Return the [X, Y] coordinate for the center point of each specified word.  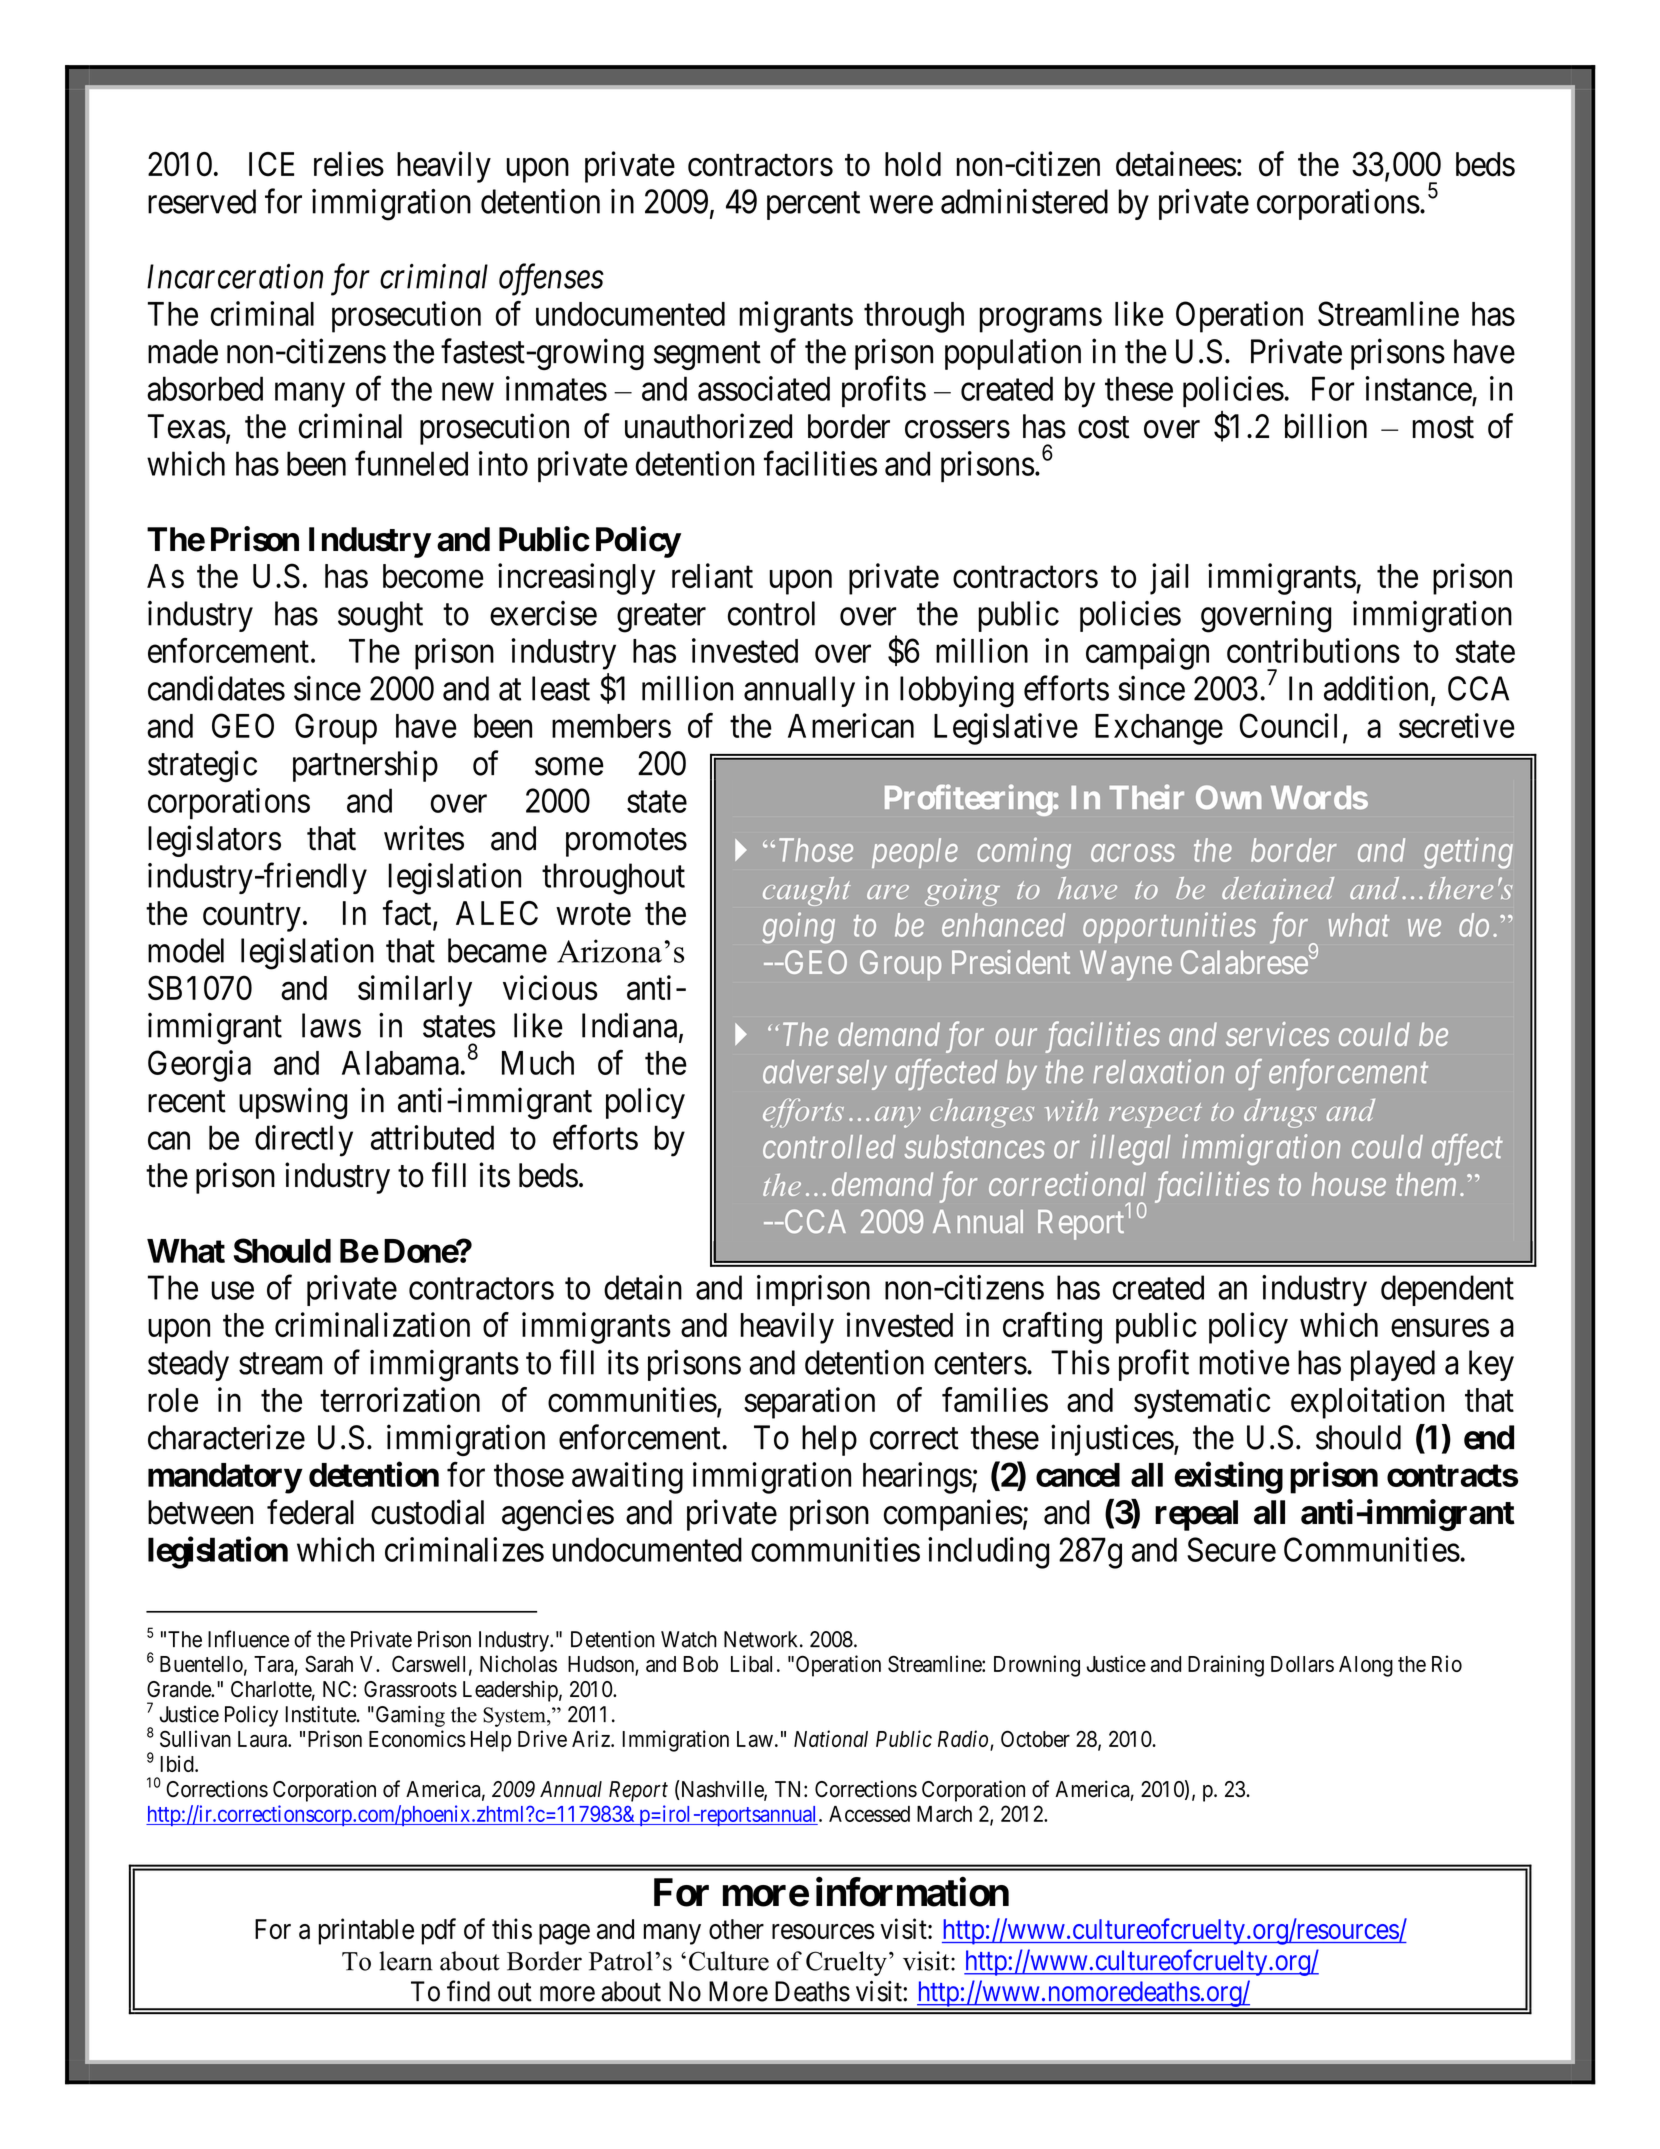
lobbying [957, 692]
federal [310, 1512]
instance [1418, 388]
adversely [825, 1075]
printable [366, 1931]
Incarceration [235, 276]
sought [380, 617]
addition [1376, 688]
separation [809, 1403]
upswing [293, 1103]
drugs [1280, 1113]
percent [813, 206]
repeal [1196, 1515]
